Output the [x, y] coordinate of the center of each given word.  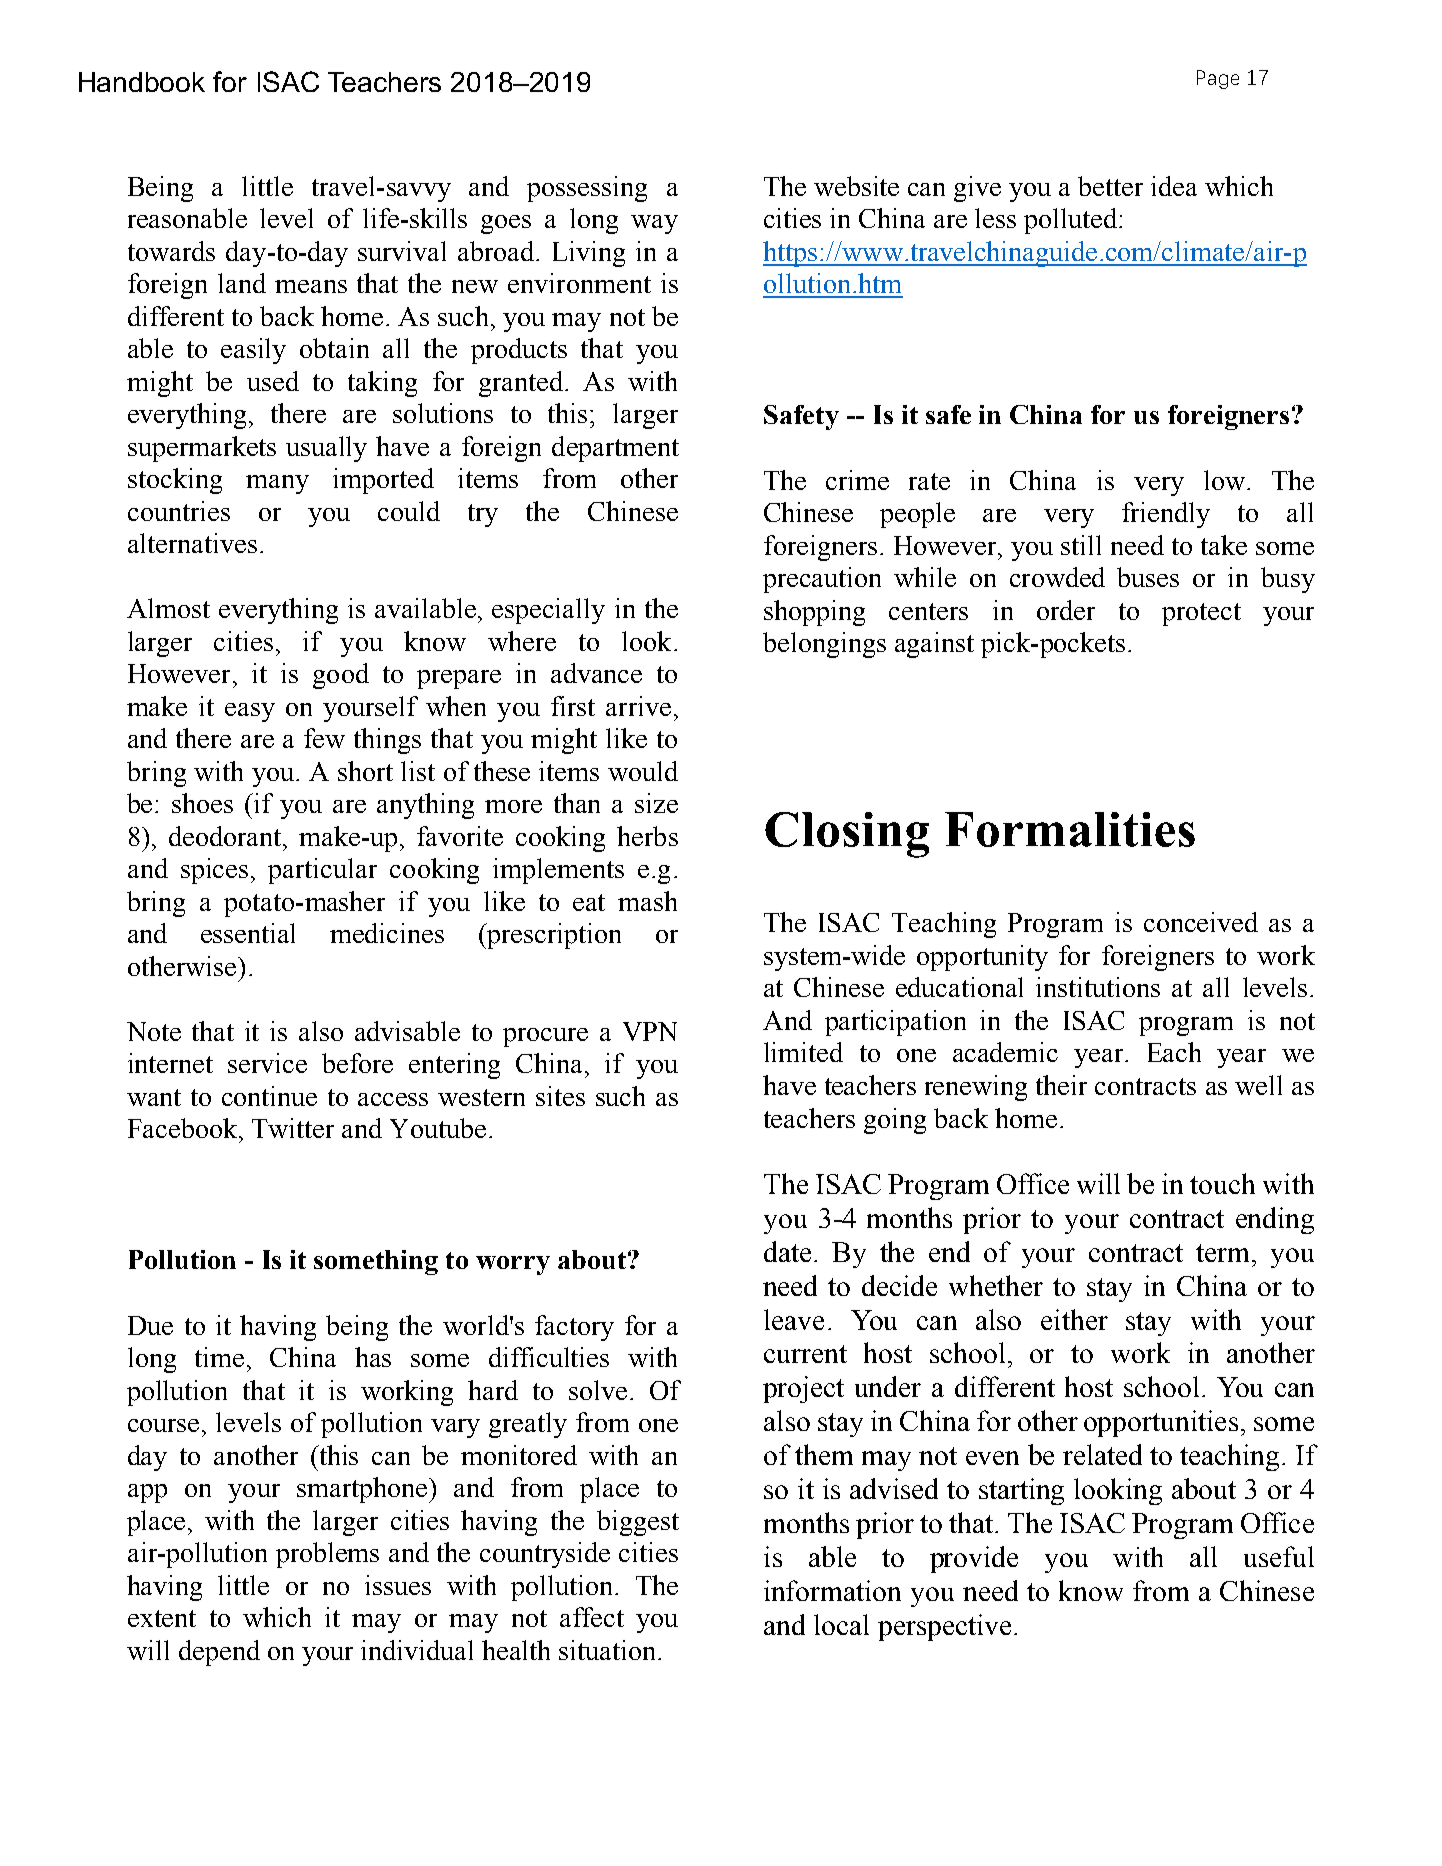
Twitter [293, 1128]
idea [1174, 186]
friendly [1166, 515]
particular [322, 871]
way [654, 224]
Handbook [142, 82]
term [1224, 1253]
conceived [1201, 922]
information [832, 1590]
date [787, 1251]
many [277, 484]
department [615, 449]
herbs [647, 836]
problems [327, 1555]
